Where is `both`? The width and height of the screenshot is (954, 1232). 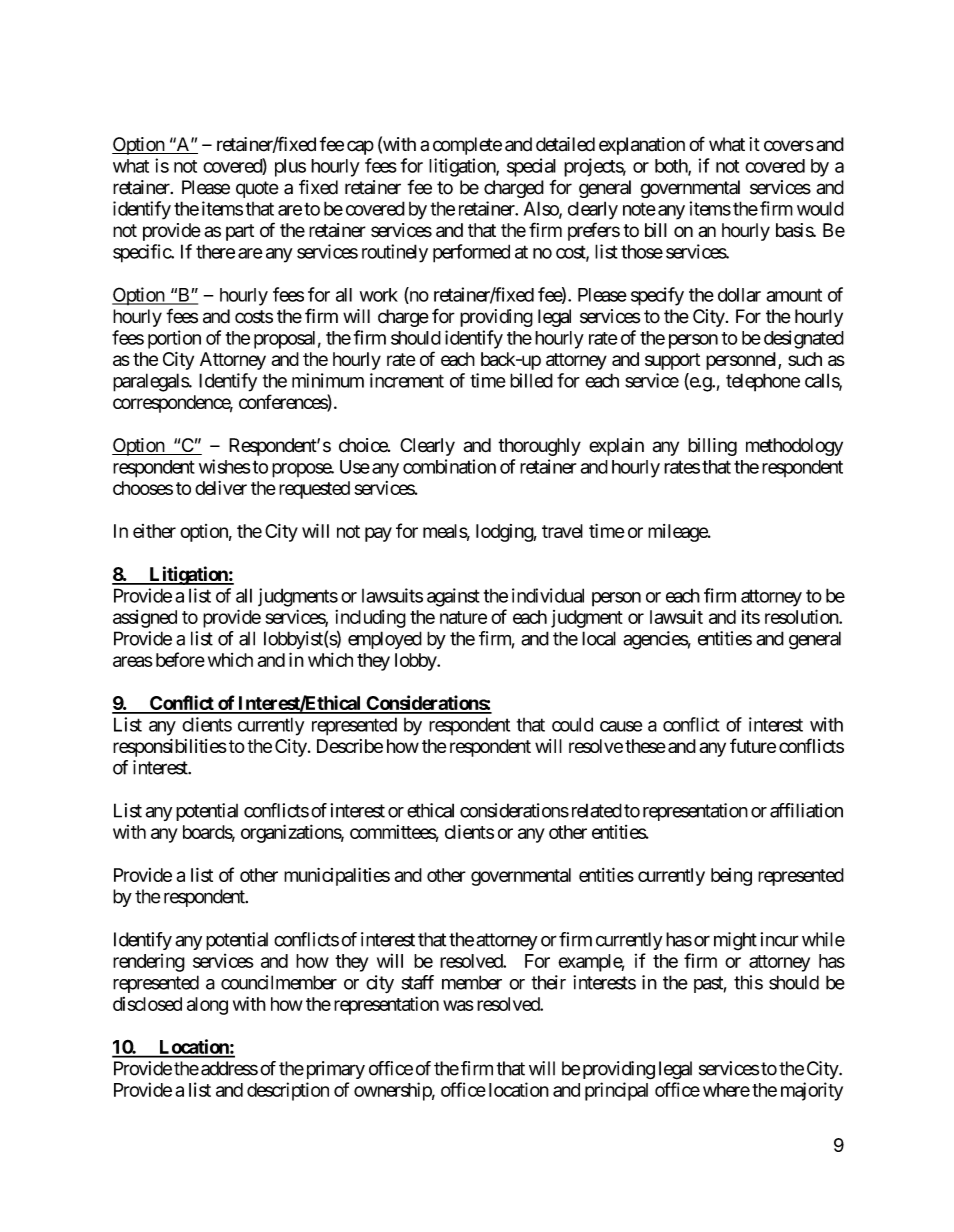
both is located at coordinates (672, 167).
